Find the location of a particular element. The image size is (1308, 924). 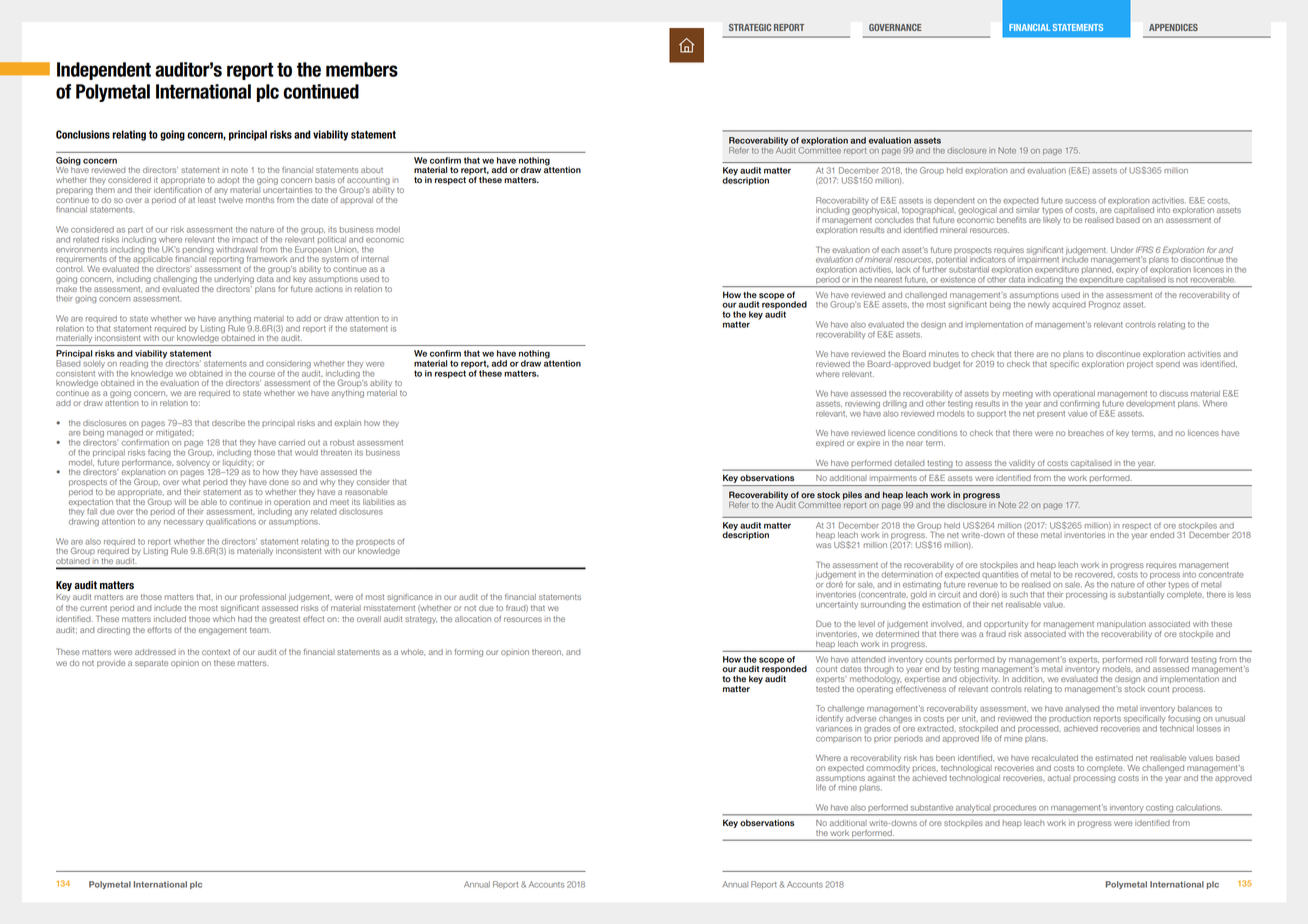

against is located at coordinates (881, 779).
